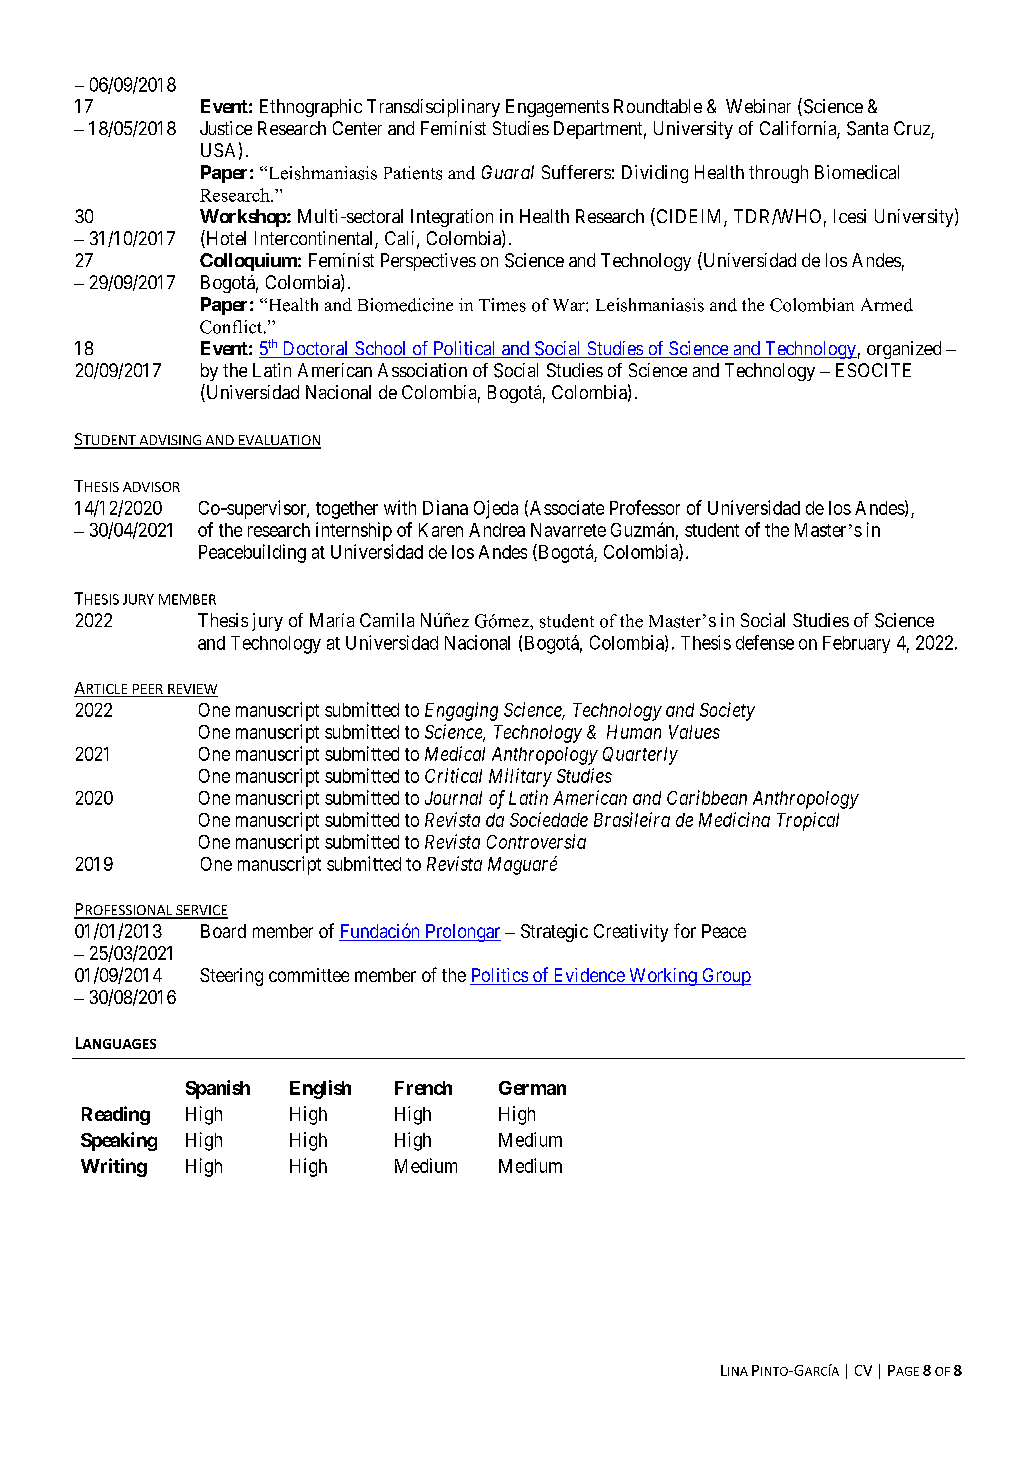 The width and height of the page is (1036, 1464). Describe the element at coordinates (867, 128) in the page. I see `Santa` at that location.
